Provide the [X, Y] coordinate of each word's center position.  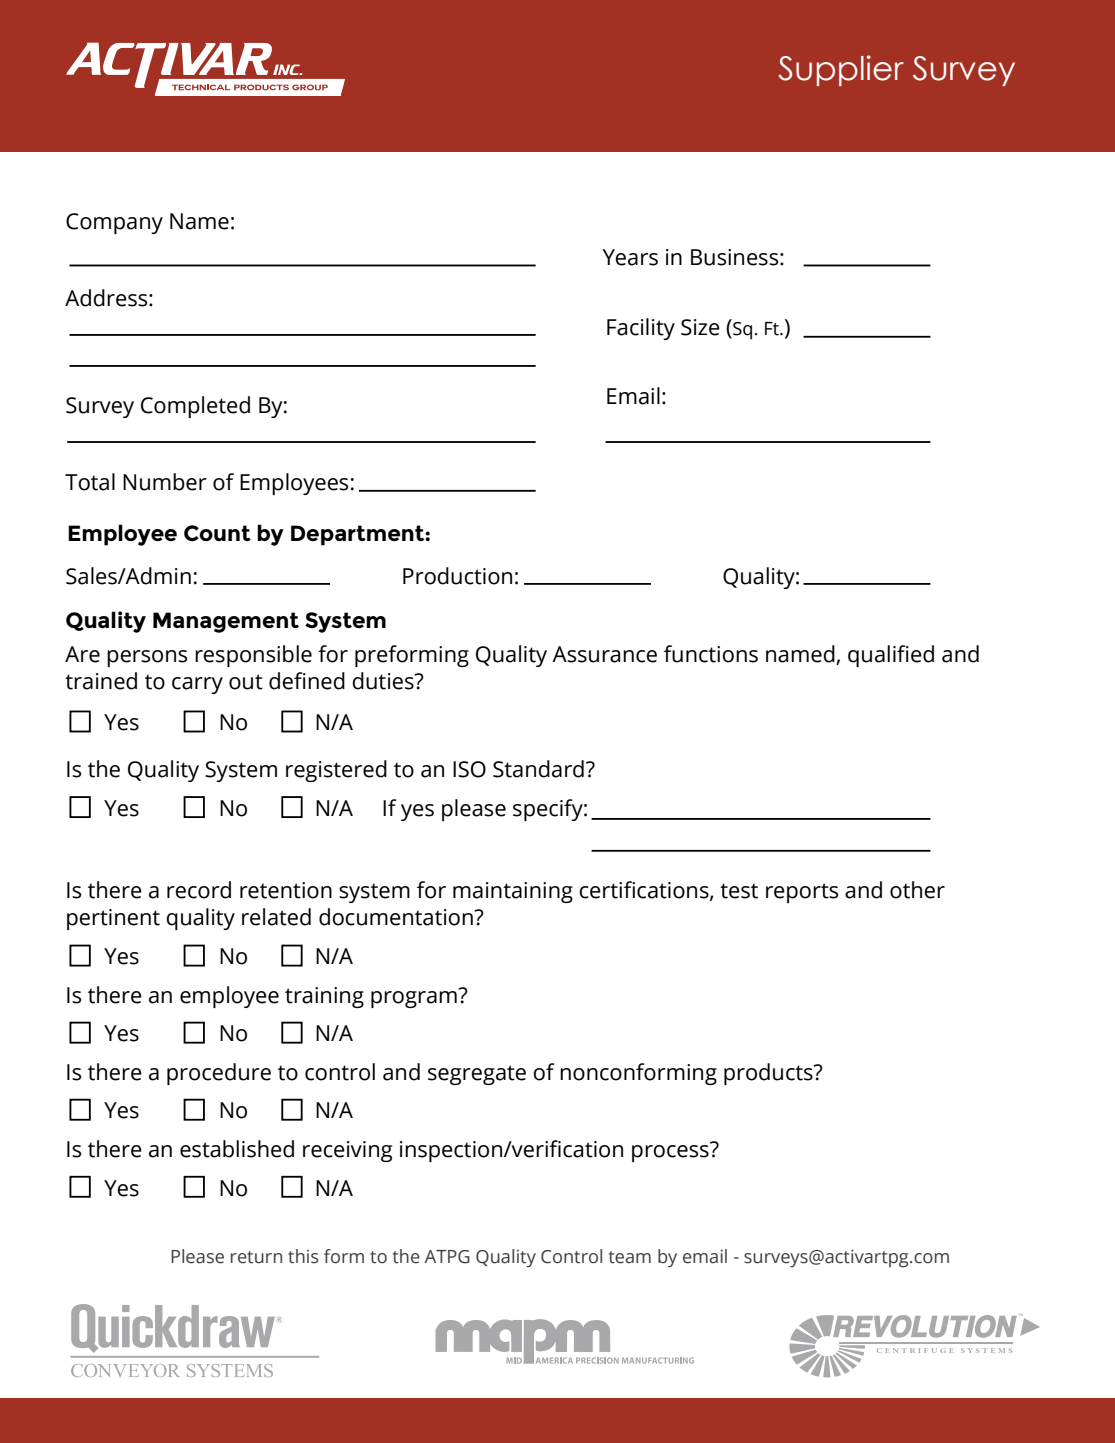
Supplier [841, 70]
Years [630, 257]
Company [114, 223]
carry [197, 685]
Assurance [604, 654]
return [256, 1257]
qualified [891, 656]
